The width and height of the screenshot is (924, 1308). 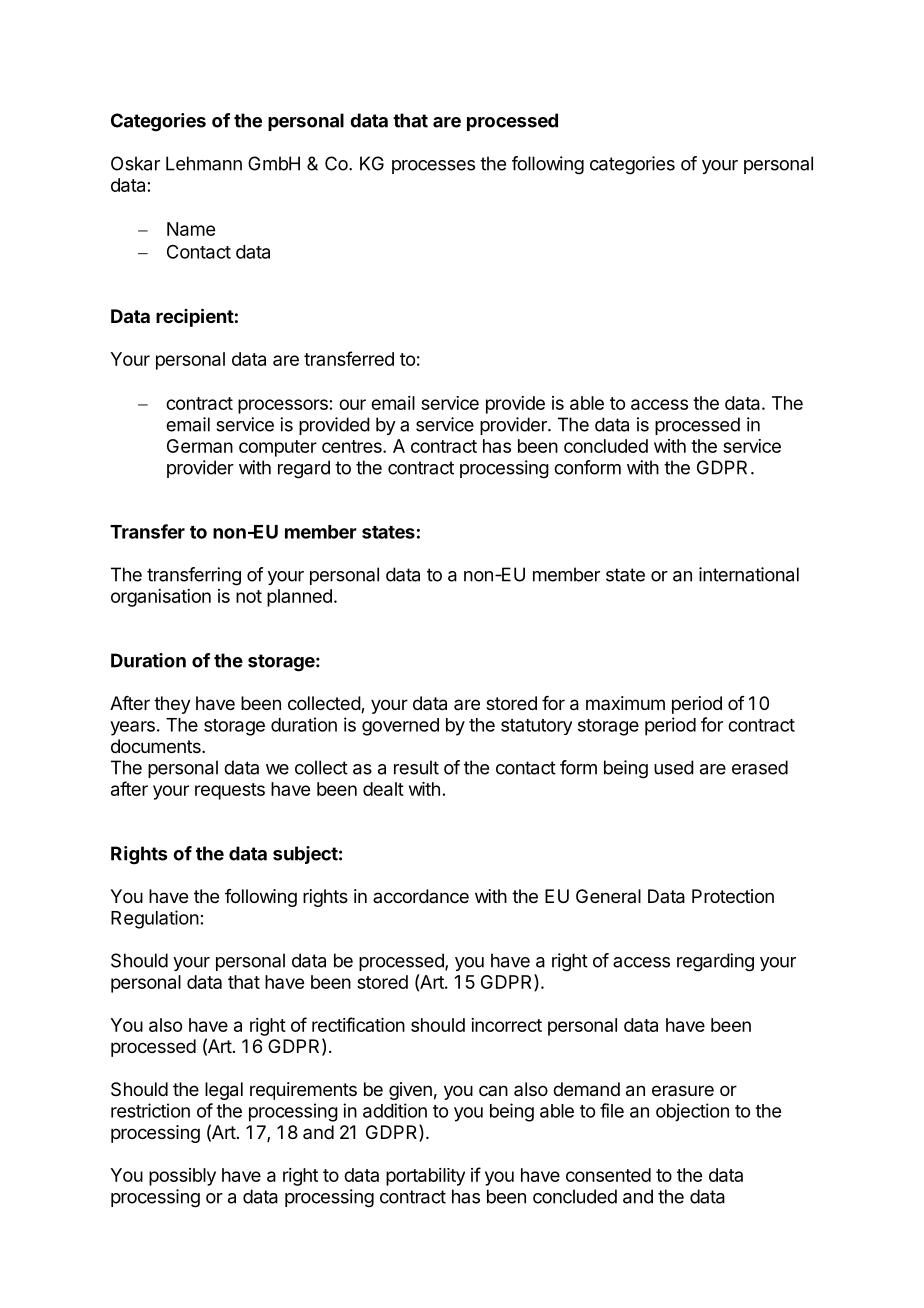 What do you see at coordinates (421, 896) in the screenshot?
I see `accordance` at bounding box center [421, 896].
